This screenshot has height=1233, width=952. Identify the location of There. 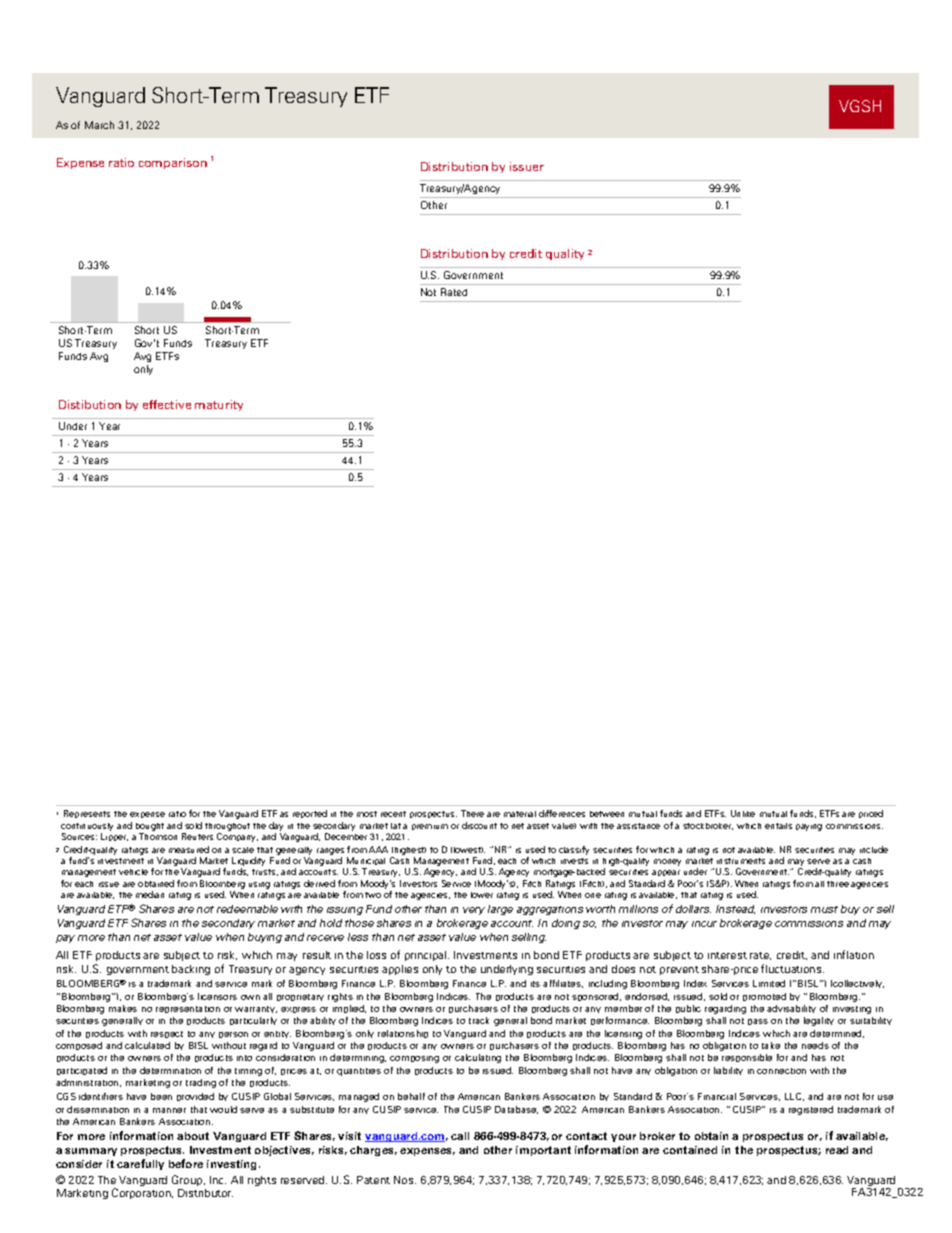
(472, 813).
